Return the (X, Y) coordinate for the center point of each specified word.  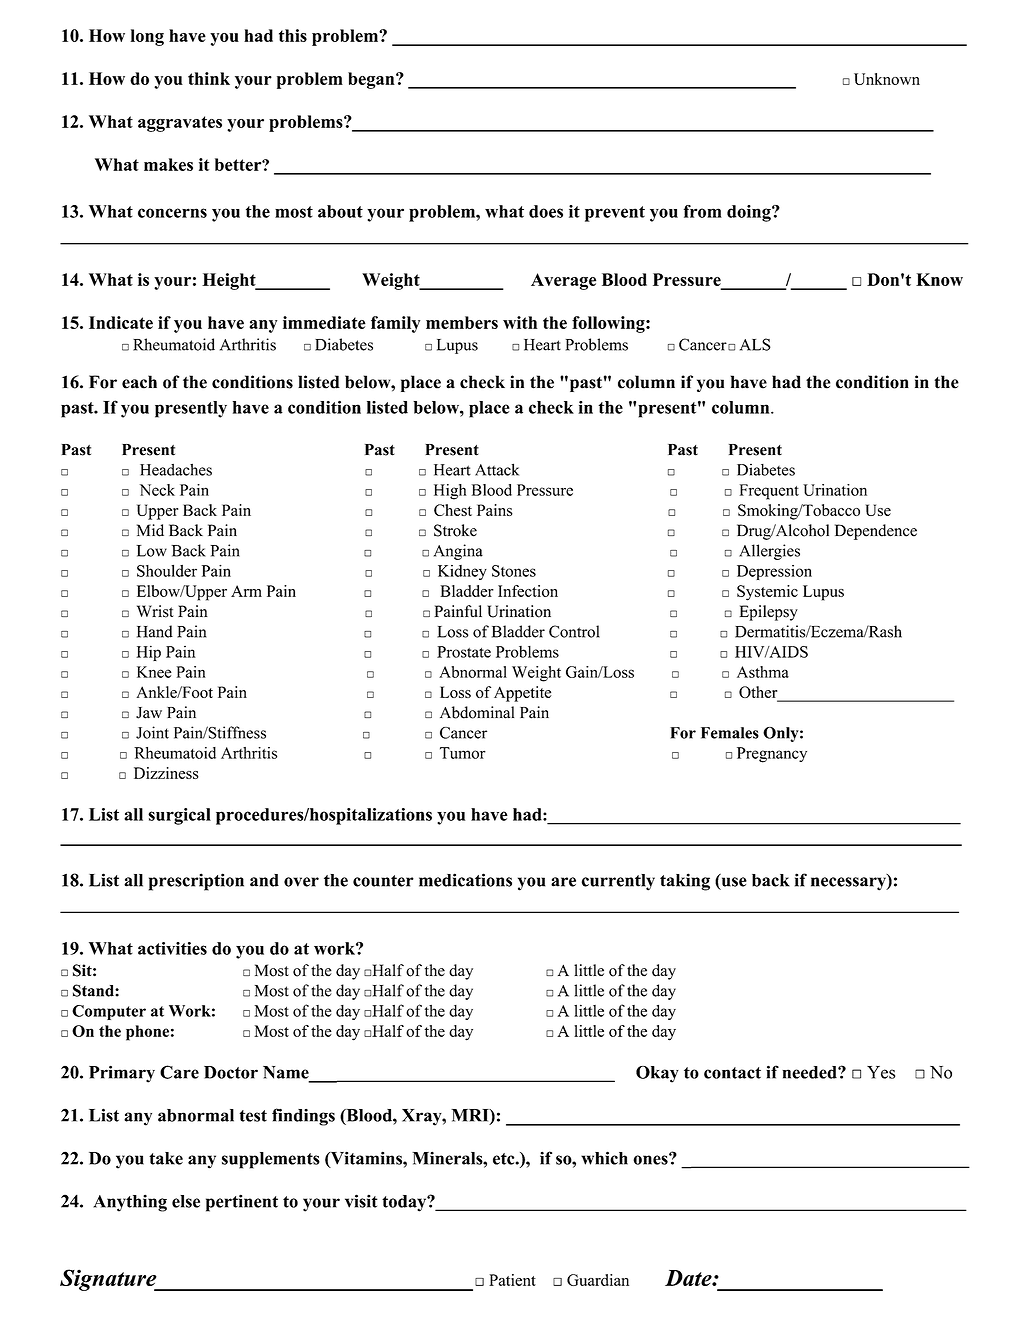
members (462, 322)
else (186, 1201)
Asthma (763, 672)
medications (465, 880)
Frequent (769, 492)
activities (172, 948)
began (372, 80)
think (209, 78)
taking (685, 882)
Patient (512, 1280)
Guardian (598, 1280)
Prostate (464, 652)
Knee (154, 672)
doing (750, 213)
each (139, 382)
